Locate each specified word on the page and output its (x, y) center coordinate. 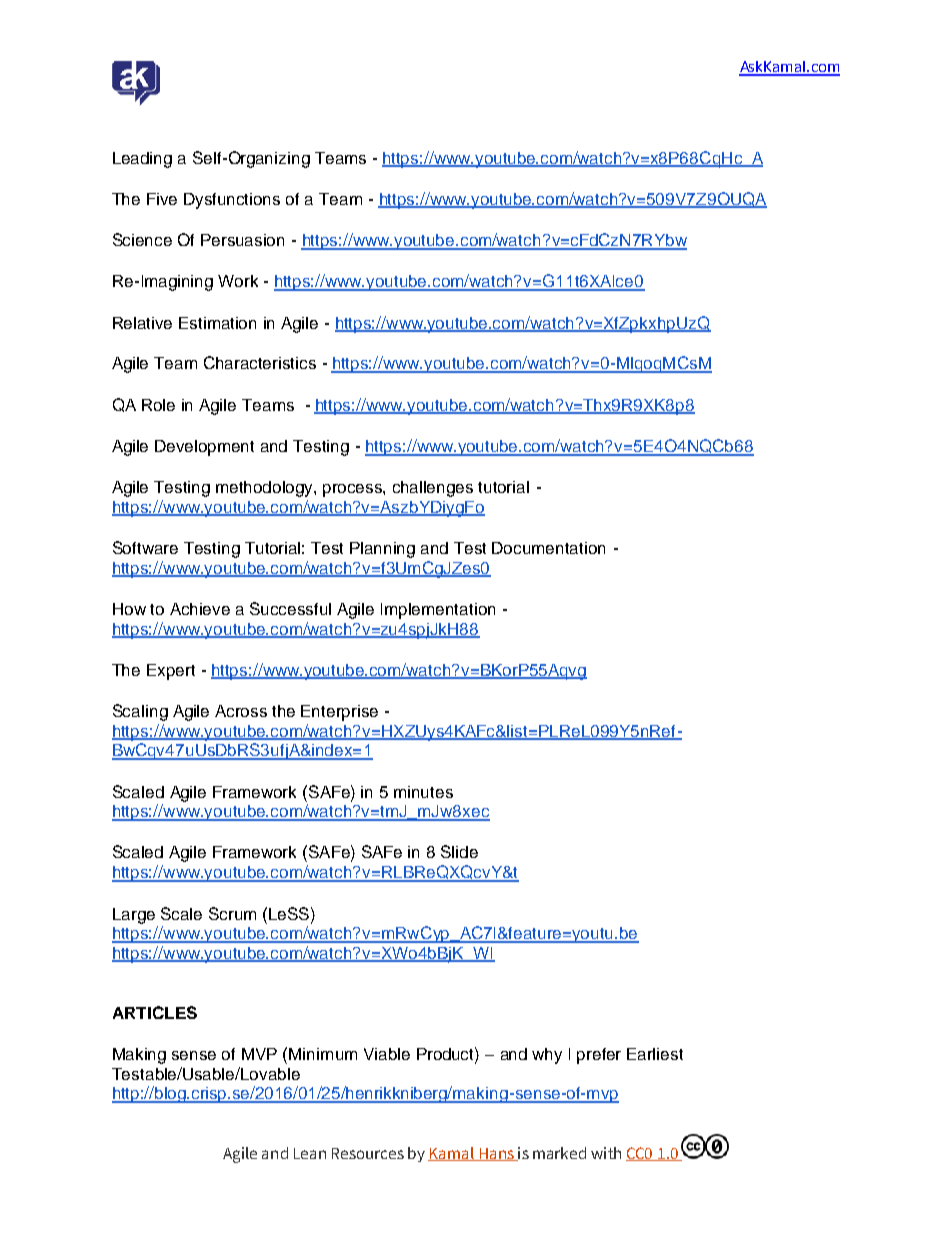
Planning (382, 550)
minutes (423, 792)
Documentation (548, 548)
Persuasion (242, 240)
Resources (368, 1153)
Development (204, 448)
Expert (171, 672)
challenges (433, 489)
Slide (459, 851)
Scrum (232, 913)
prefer (599, 1056)
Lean (310, 1153)
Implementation (438, 611)
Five (162, 199)
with (606, 1153)
